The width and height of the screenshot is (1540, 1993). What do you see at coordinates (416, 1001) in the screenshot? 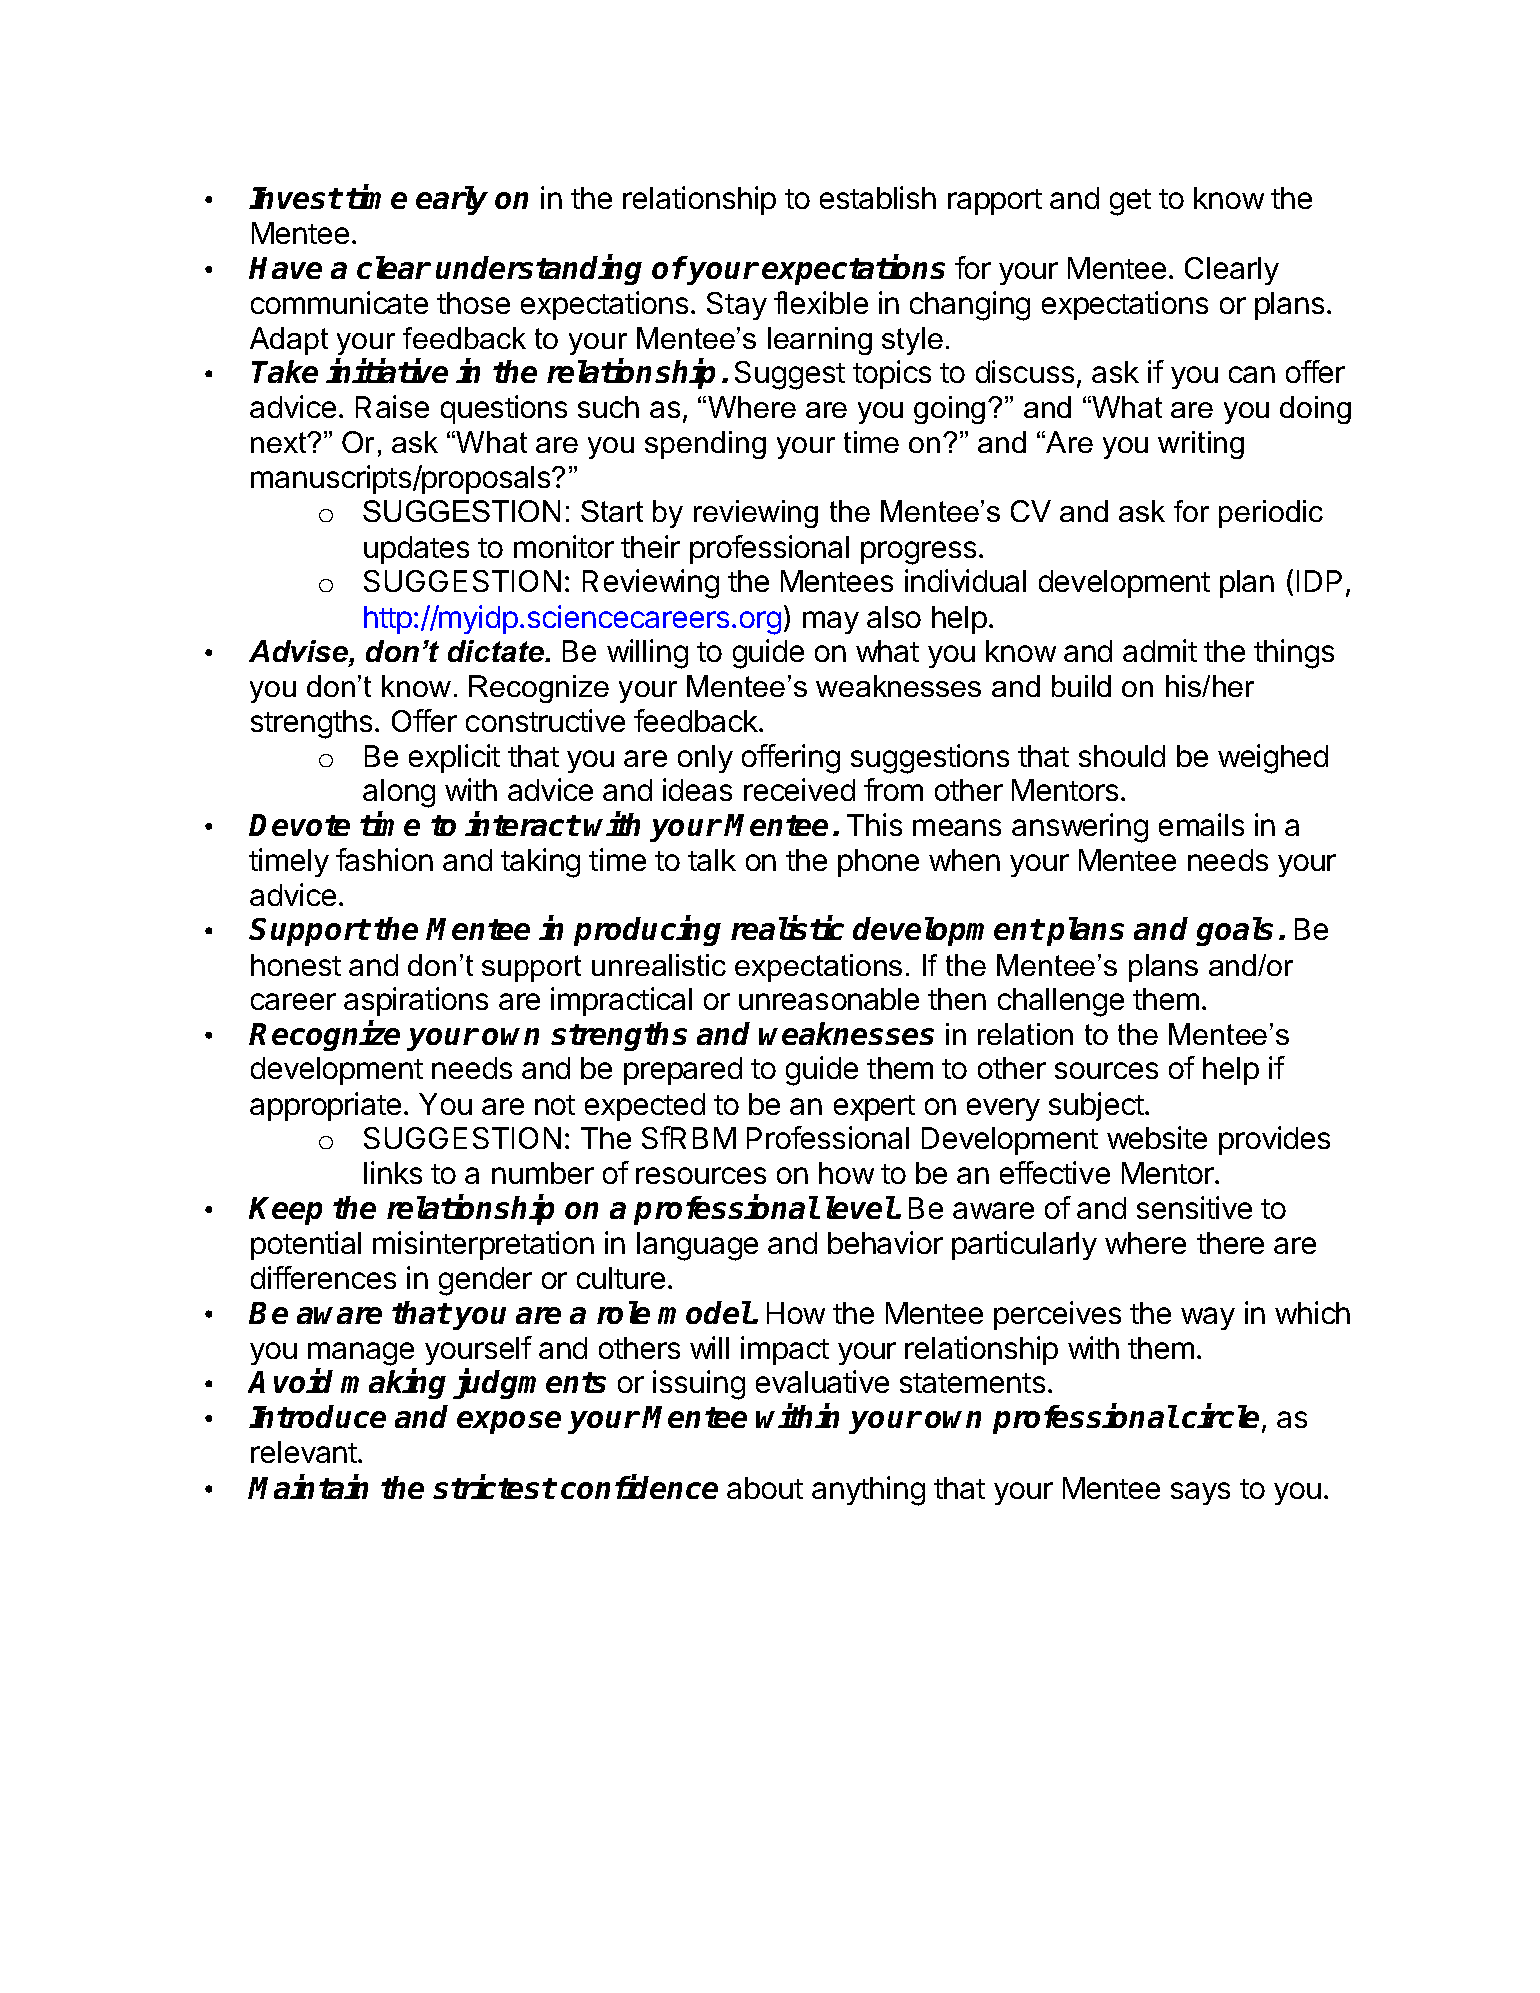
I see `aspirations` at bounding box center [416, 1001].
